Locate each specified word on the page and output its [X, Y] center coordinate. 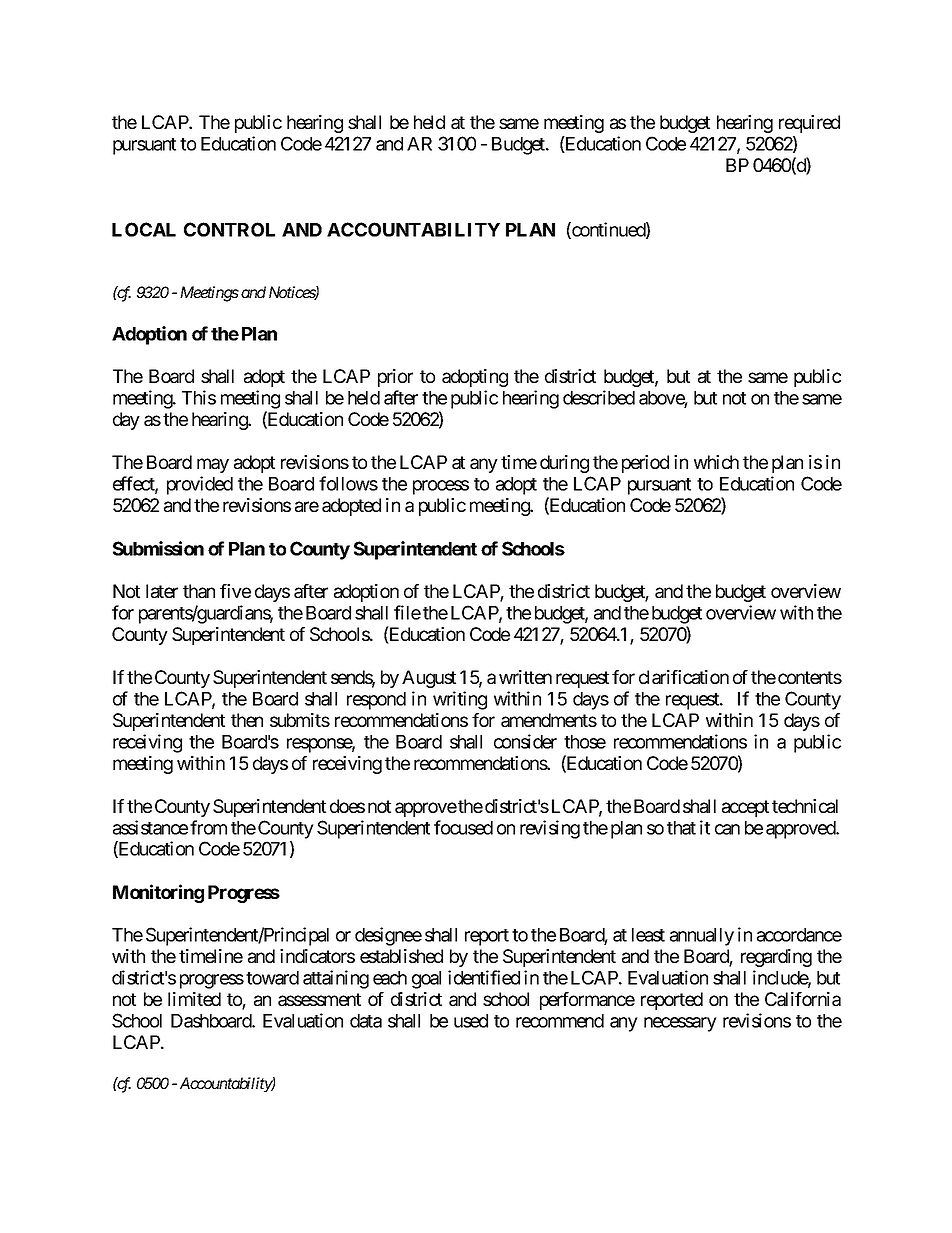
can [727, 829]
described [599, 397]
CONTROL [229, 229]
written [525, 677]
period [645, 464]
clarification [684, 677]
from [208, 827]
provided [200, 485]
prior [395, 378]
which [716, 462]
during [564, 464]
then [247, 720]
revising [550, 829]
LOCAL [144, 229]
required [809, 124]
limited [194, 999]
